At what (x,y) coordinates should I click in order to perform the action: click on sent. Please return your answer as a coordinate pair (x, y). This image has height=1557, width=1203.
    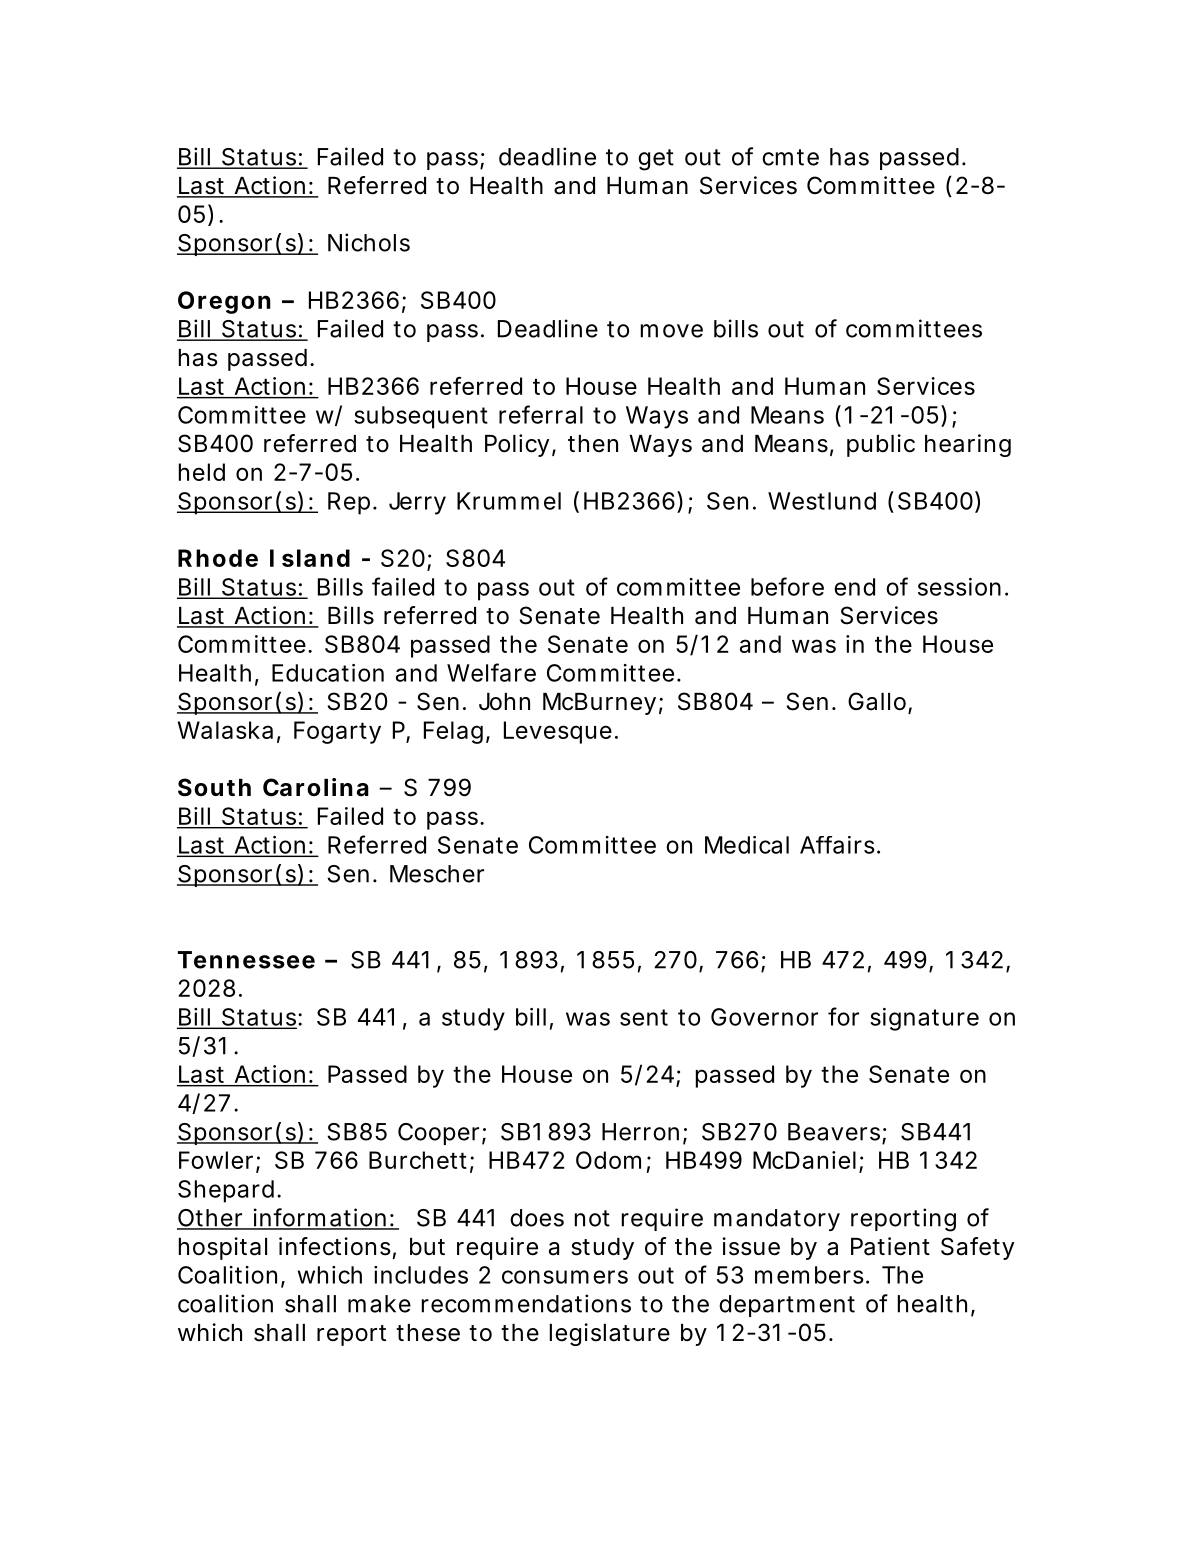
    Looking at the image, I should click on (644, 1017).
